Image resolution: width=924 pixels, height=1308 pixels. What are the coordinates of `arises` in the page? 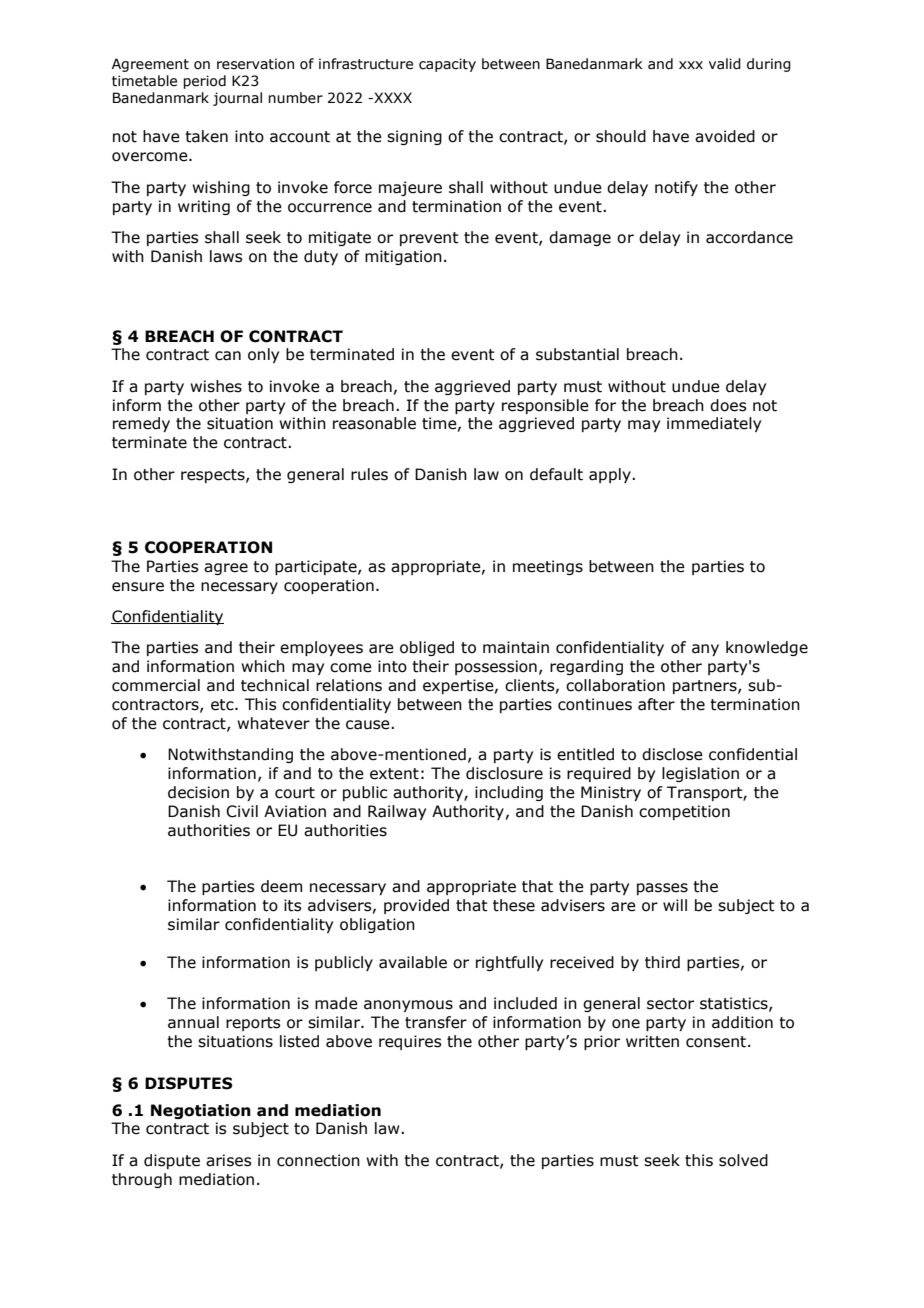 It's located at (228, 1160).
